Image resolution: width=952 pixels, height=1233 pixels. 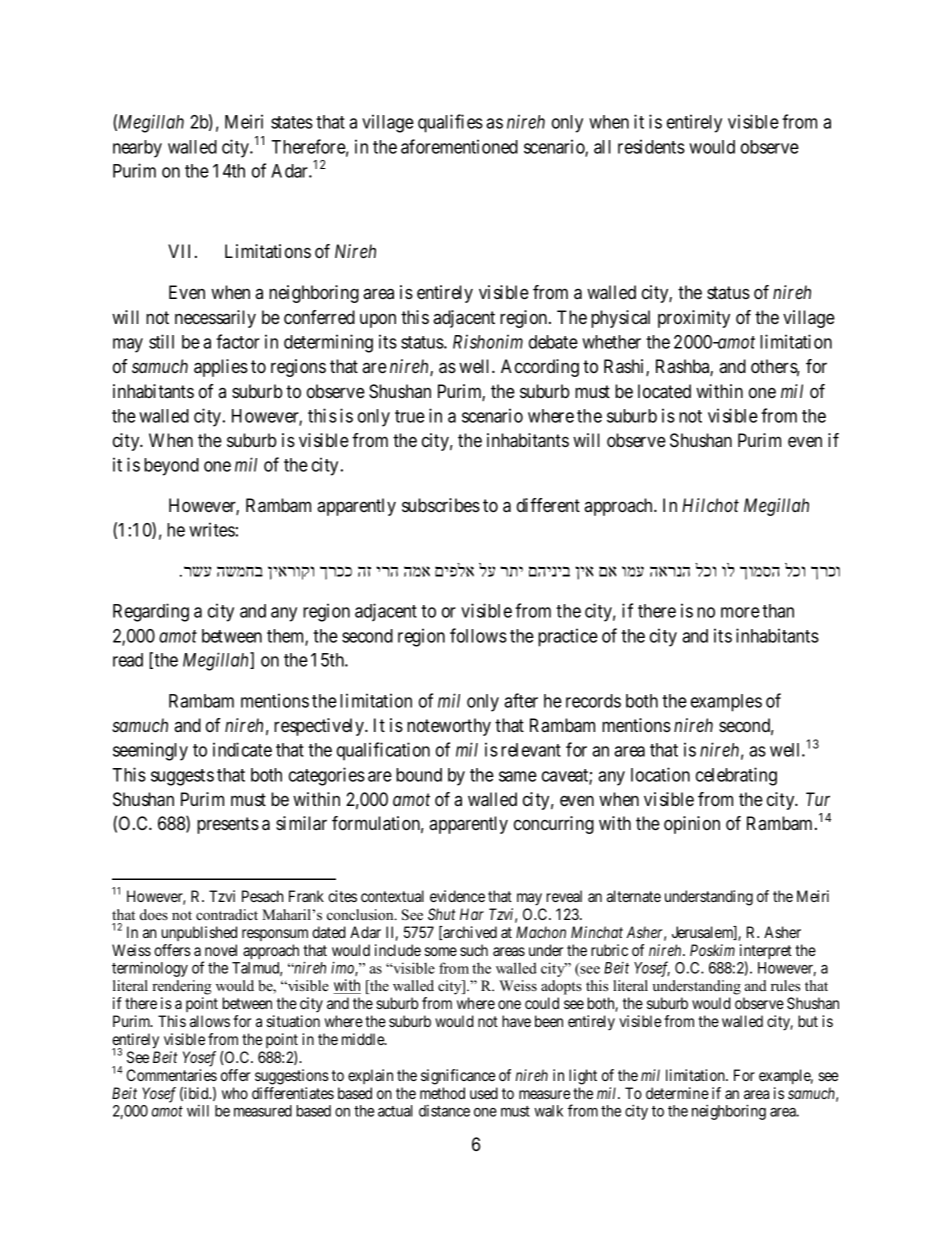 I want to click on nearby, so click(x=137, y=149).
